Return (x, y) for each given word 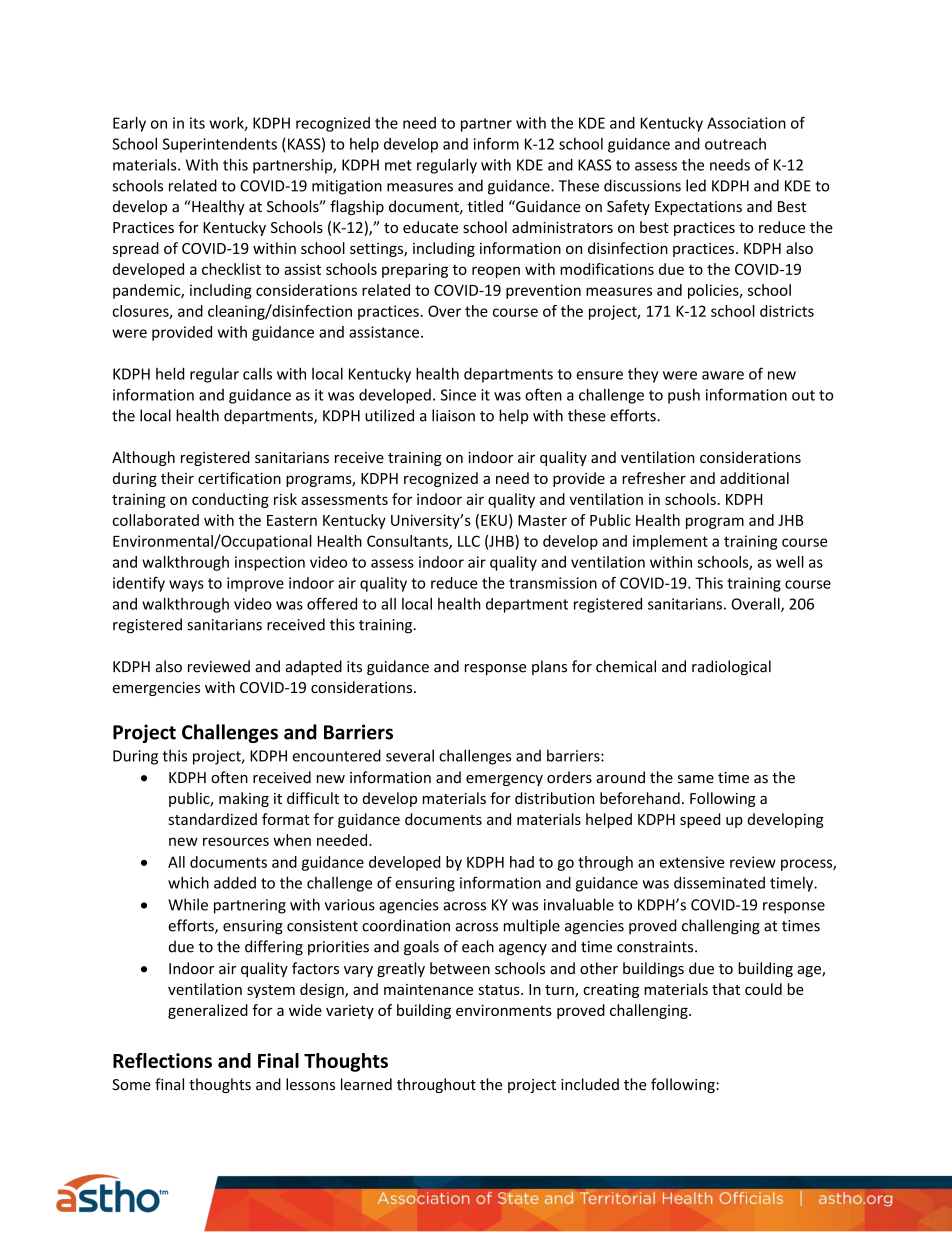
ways (186, 586)
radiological (731, 667)
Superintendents (220, 145)
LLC (469, 541)
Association (746, 123)
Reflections (162, 1060)
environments (504, 1010)
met (398, 165)
